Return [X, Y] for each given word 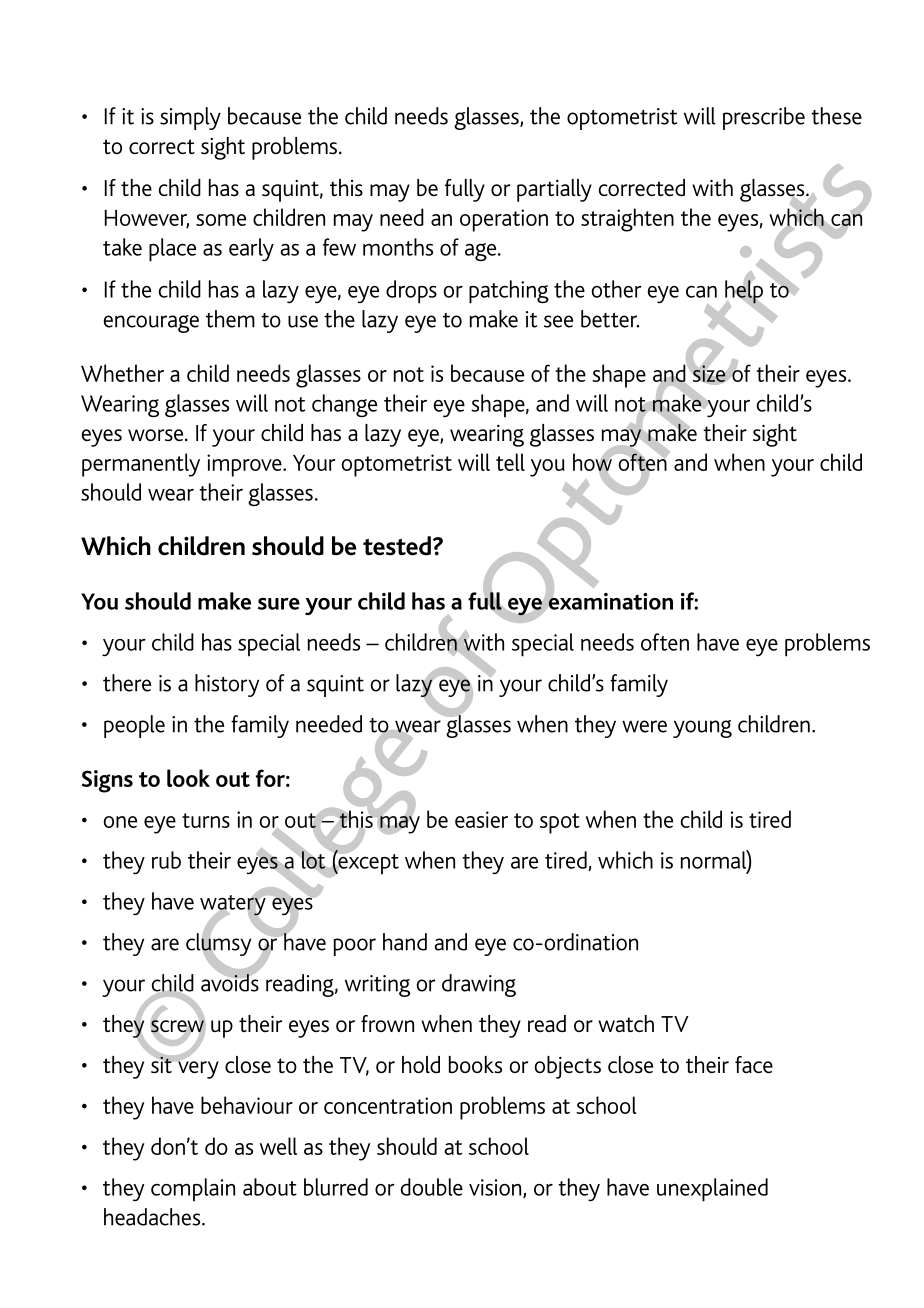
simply [190, 118]
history [227, 685]
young [702, 729]
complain [193, 1190]
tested [397, 546]
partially [554, 190]
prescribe [764, 118]
